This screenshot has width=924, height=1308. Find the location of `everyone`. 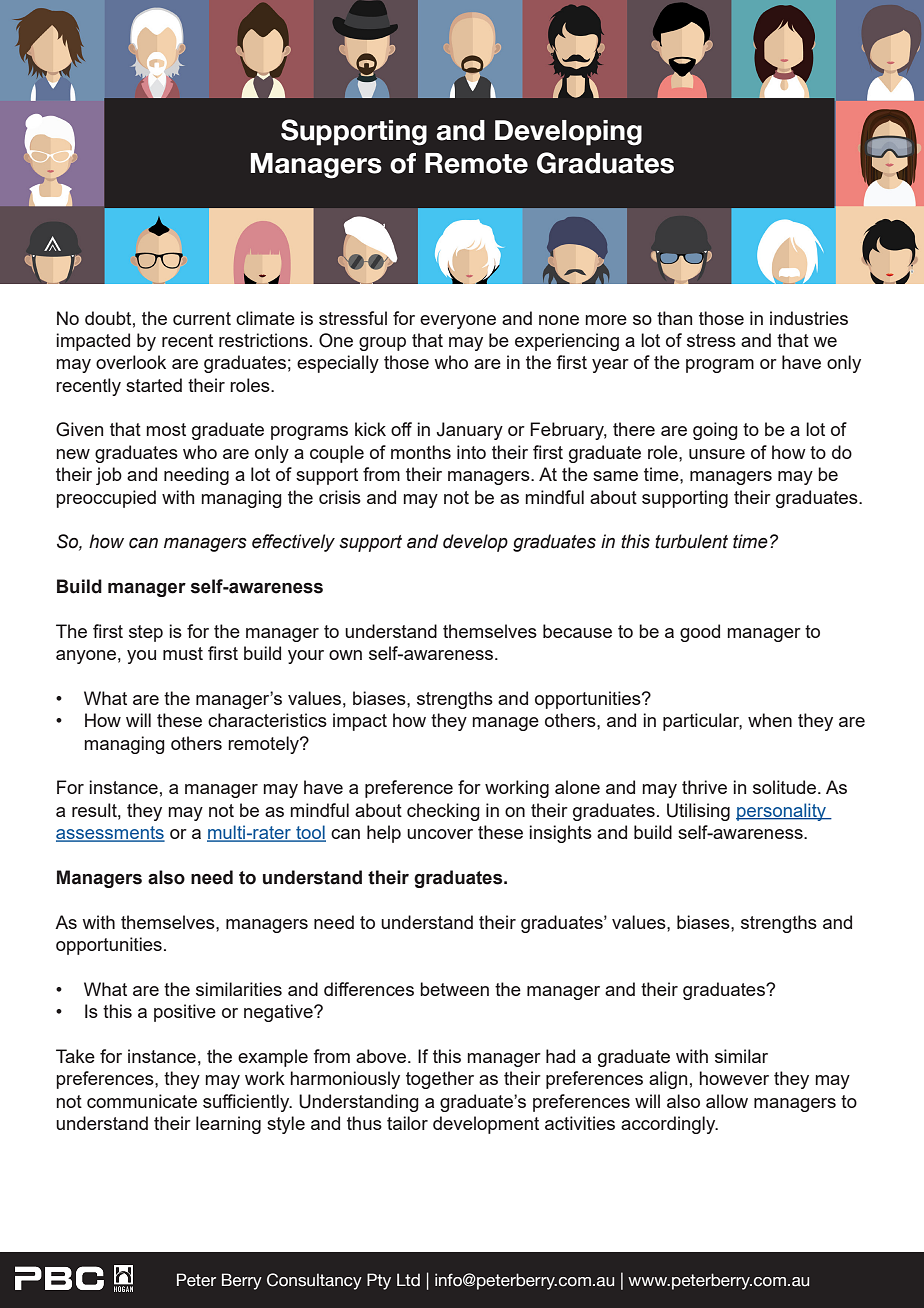

everyone is located at coordinates (458, 322).
